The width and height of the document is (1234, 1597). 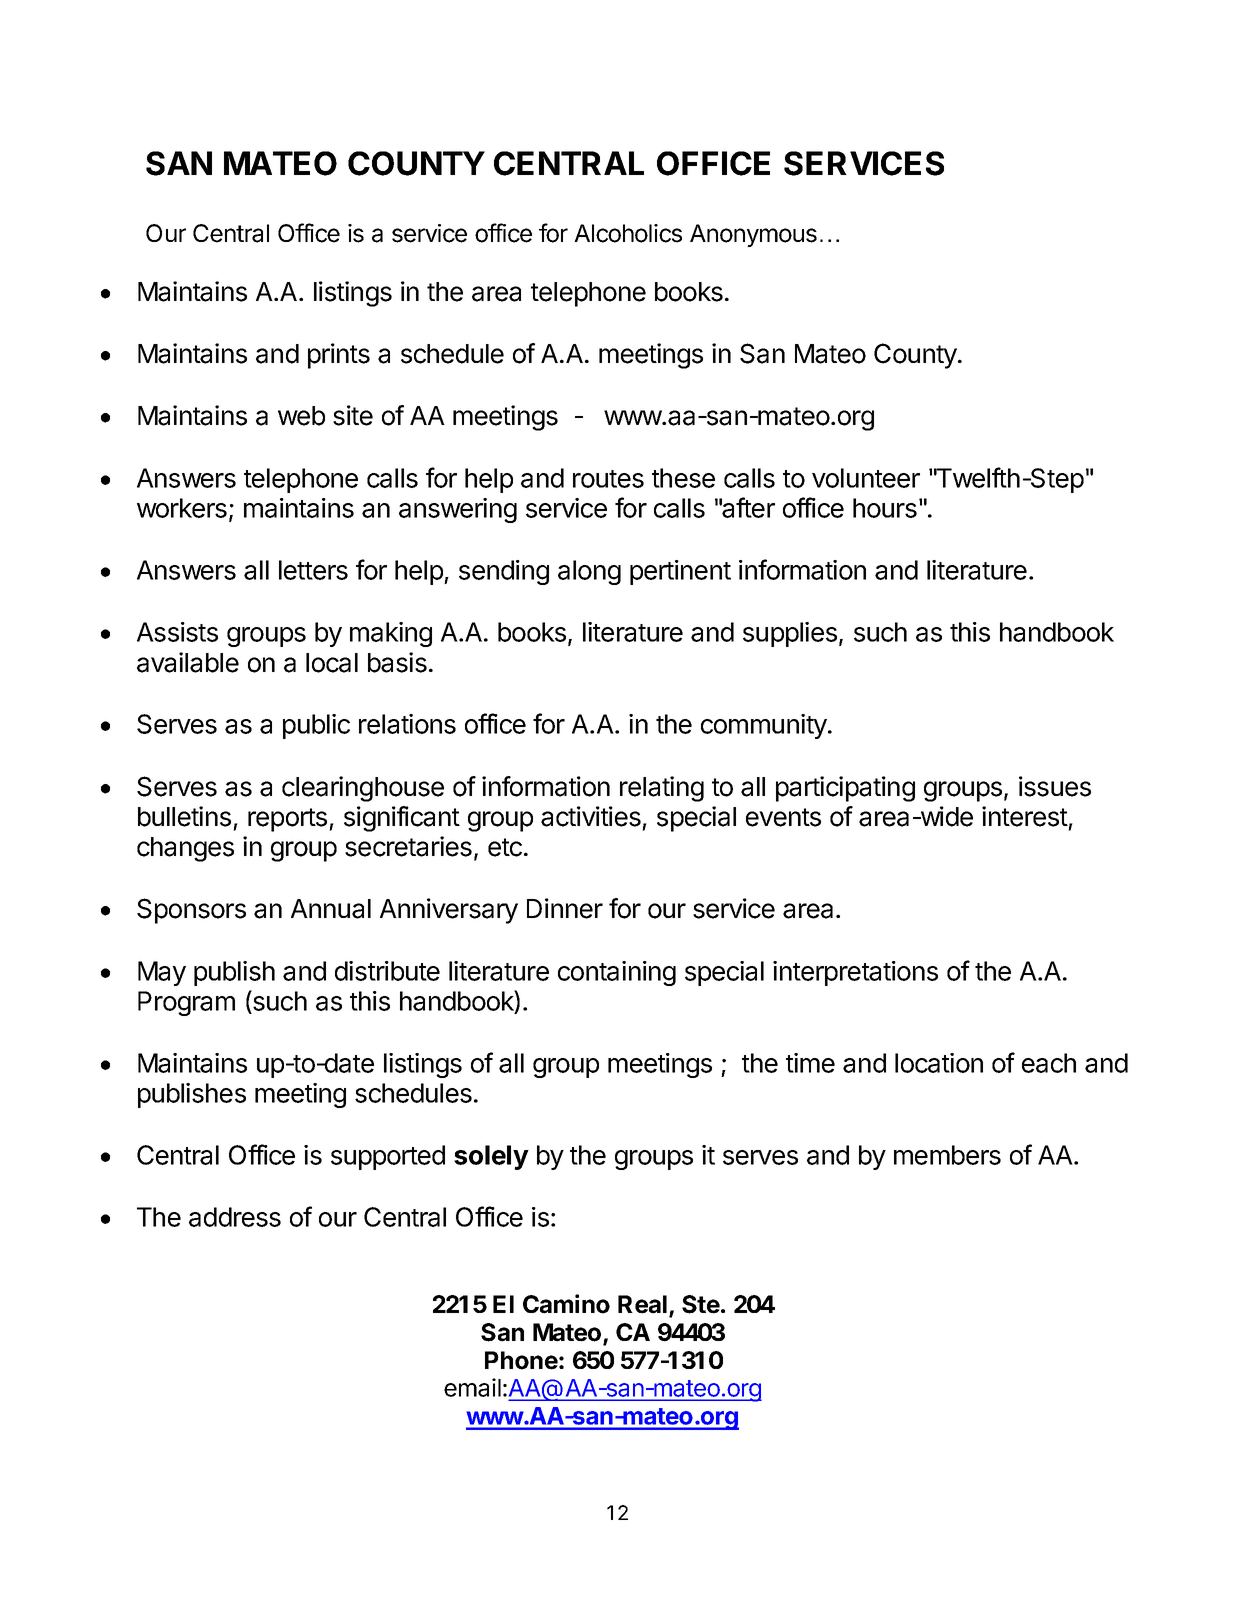 What do you see at coordinates (947, 1155) in the document?
I see `members` at bounding box center [947, 1155].
